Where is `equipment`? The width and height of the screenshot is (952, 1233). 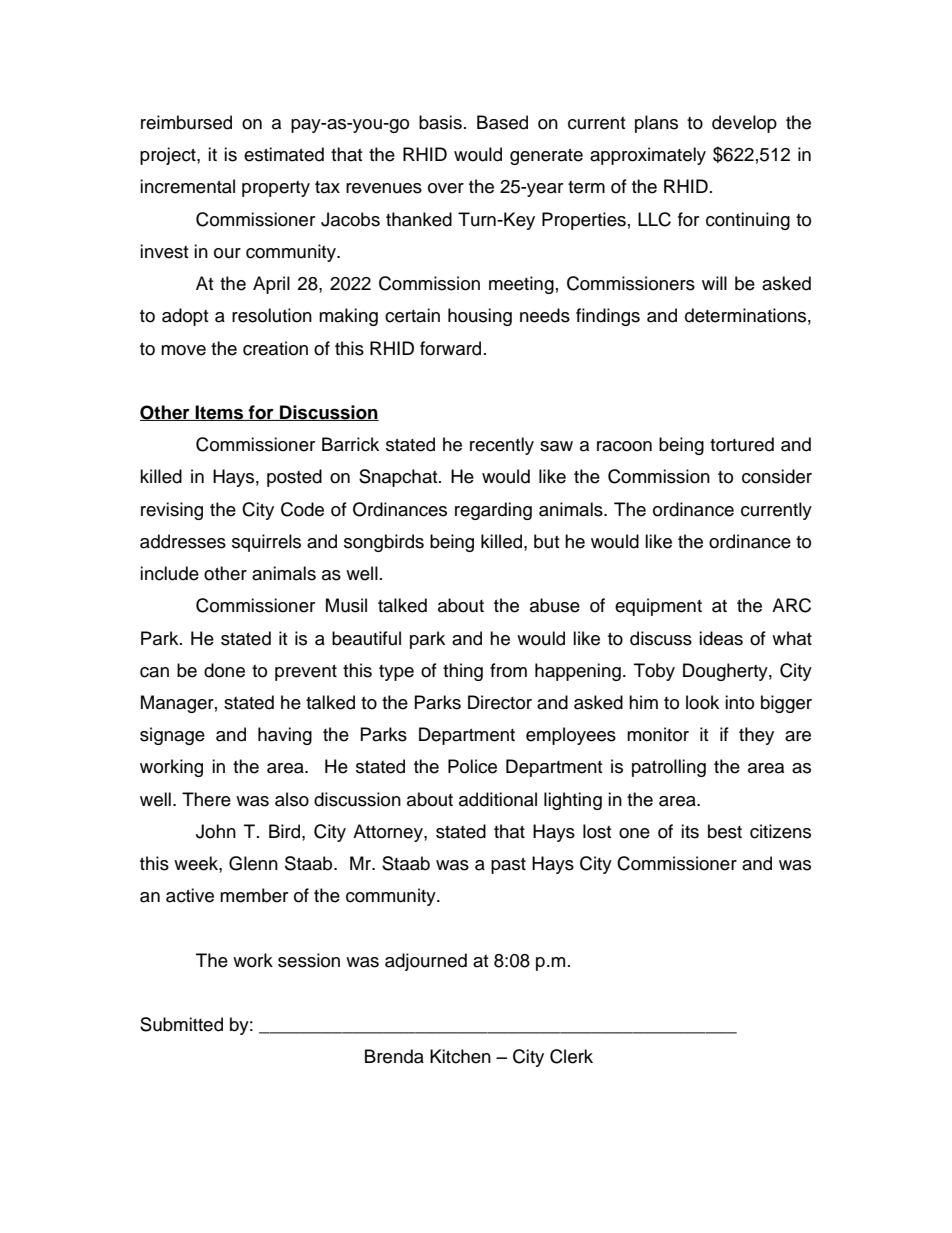
equipment is located at coordinates (658, 607).
